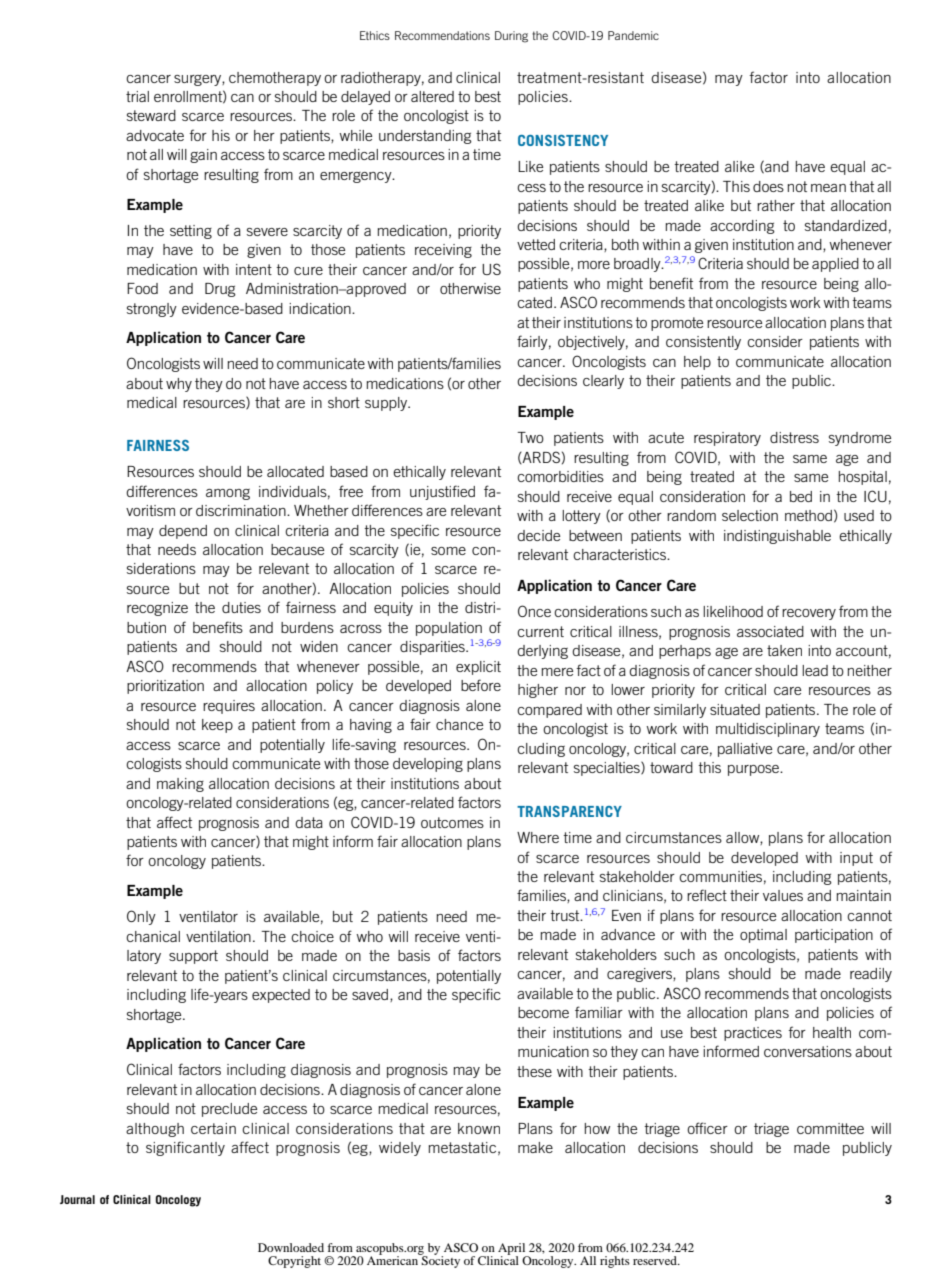 The image size is (952, 1275). I want to click on trial, so click(137, 96).
